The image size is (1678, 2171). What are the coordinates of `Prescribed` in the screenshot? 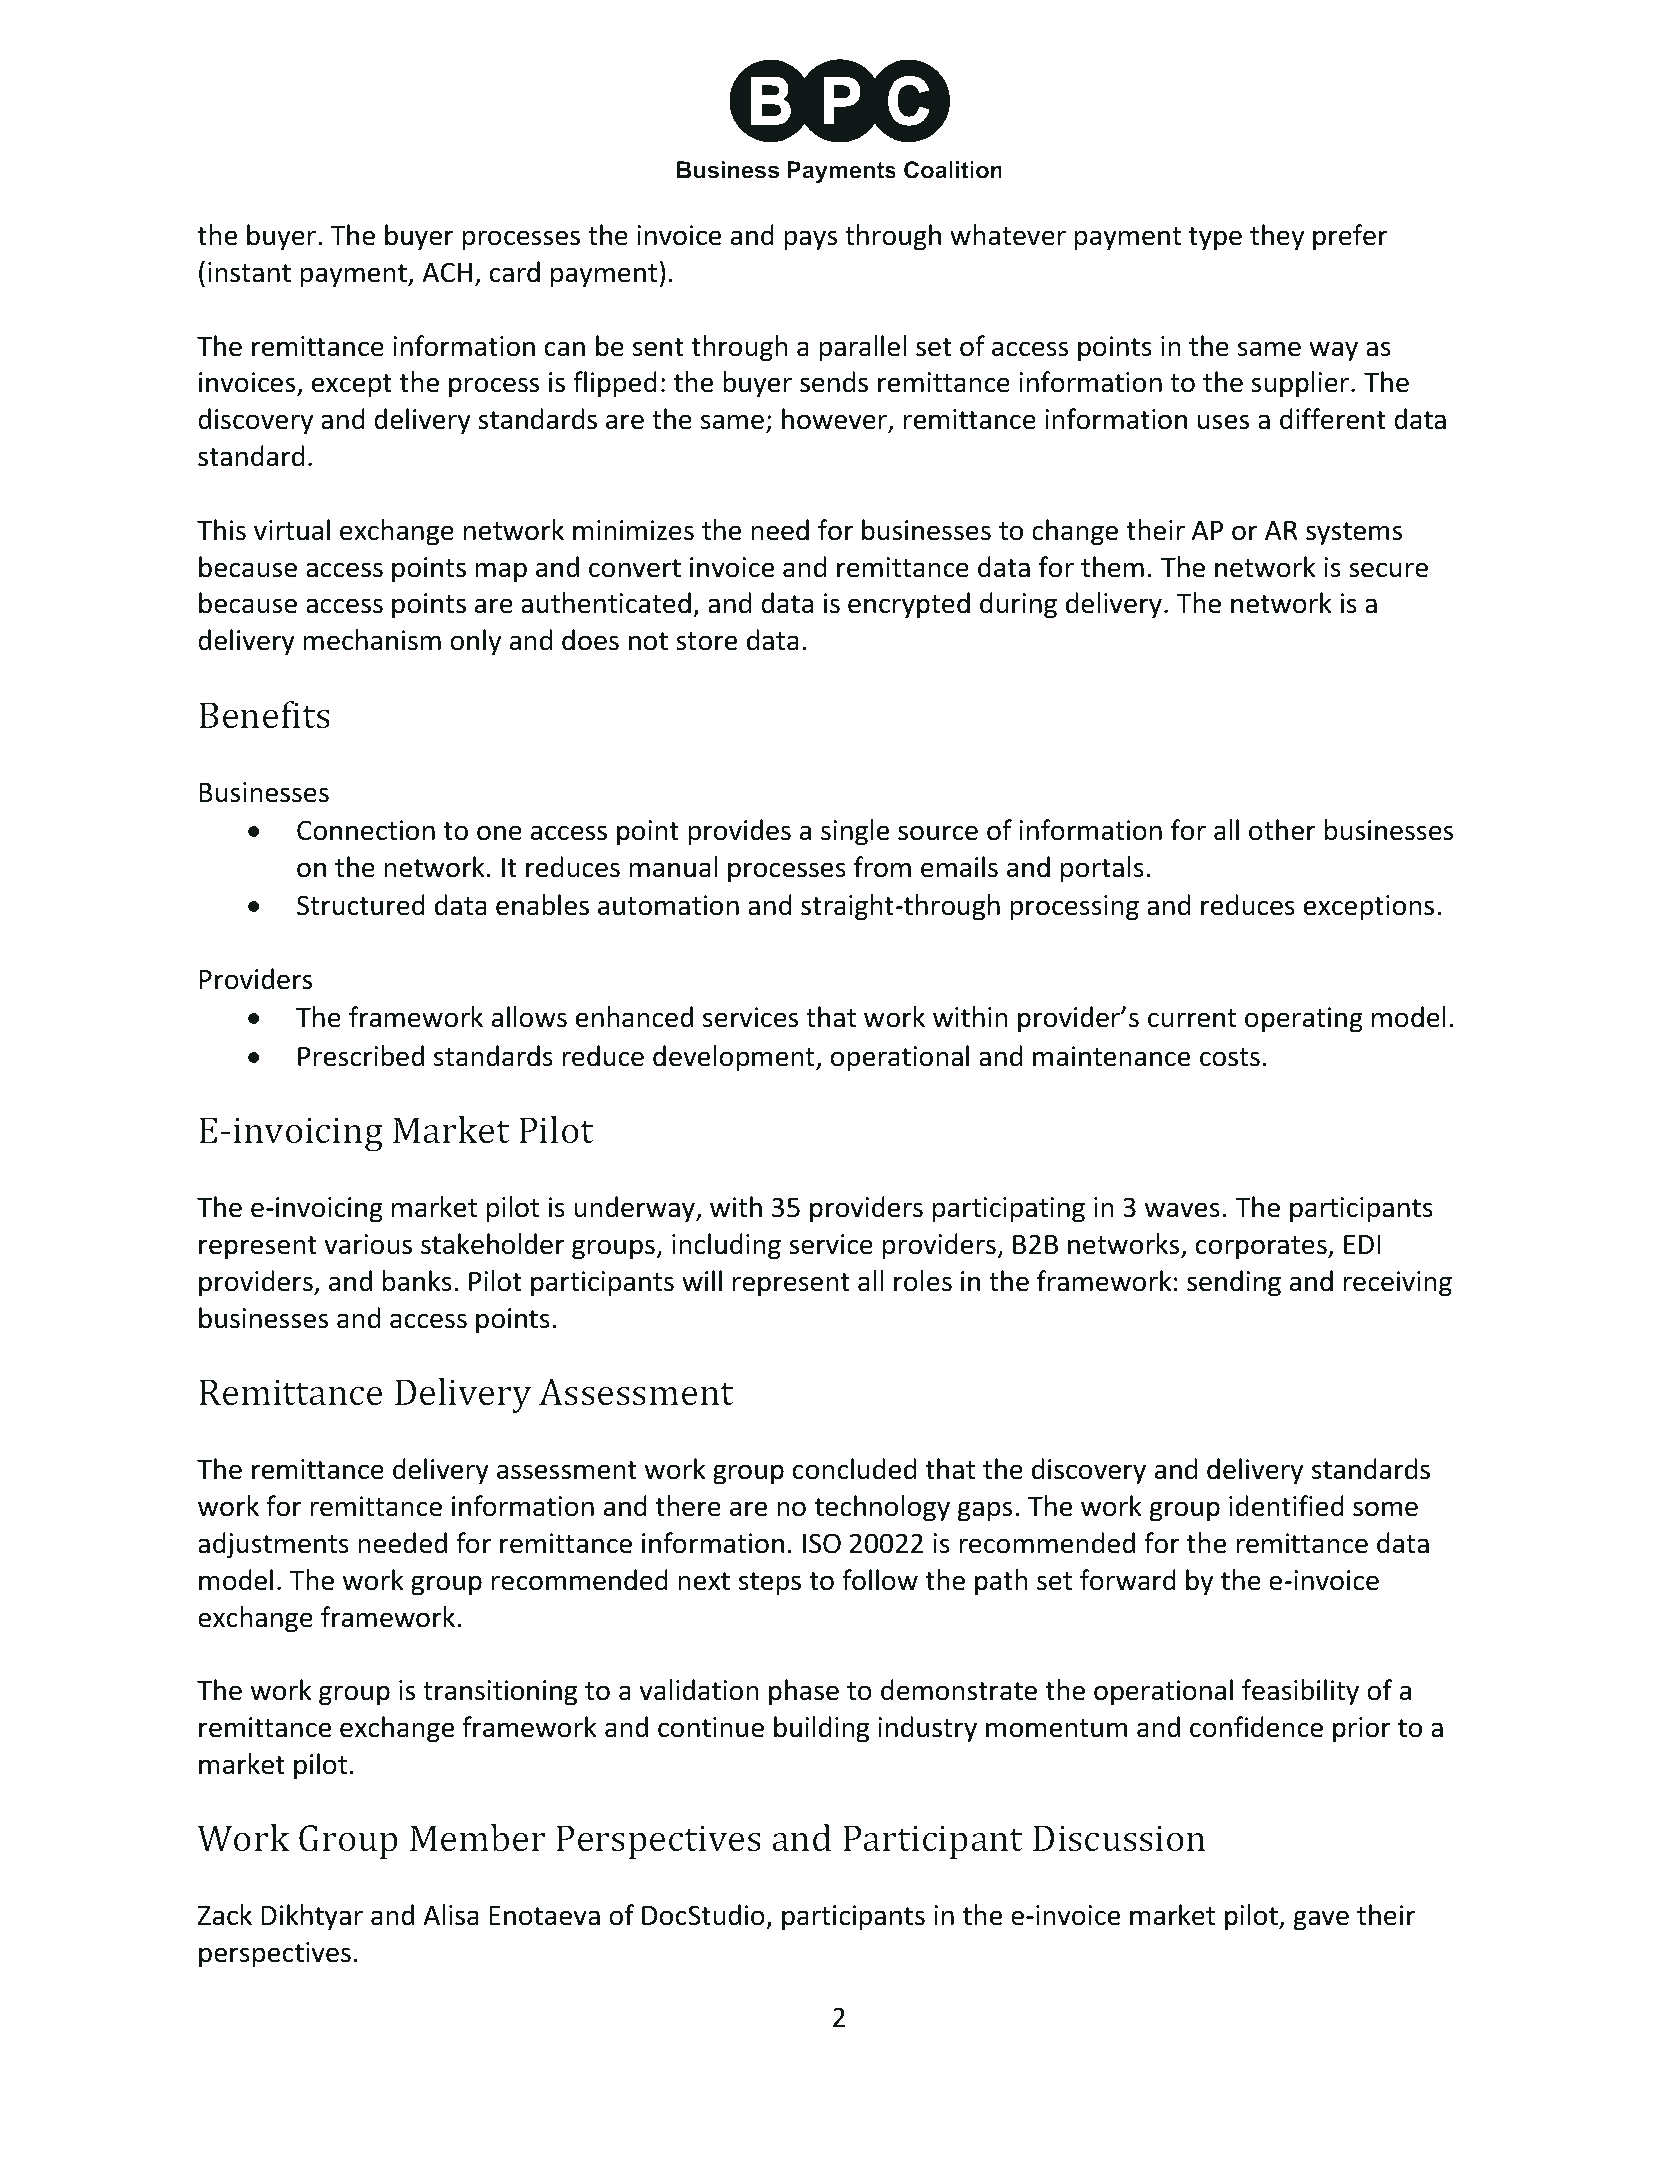 It's located at (361, 1056).
